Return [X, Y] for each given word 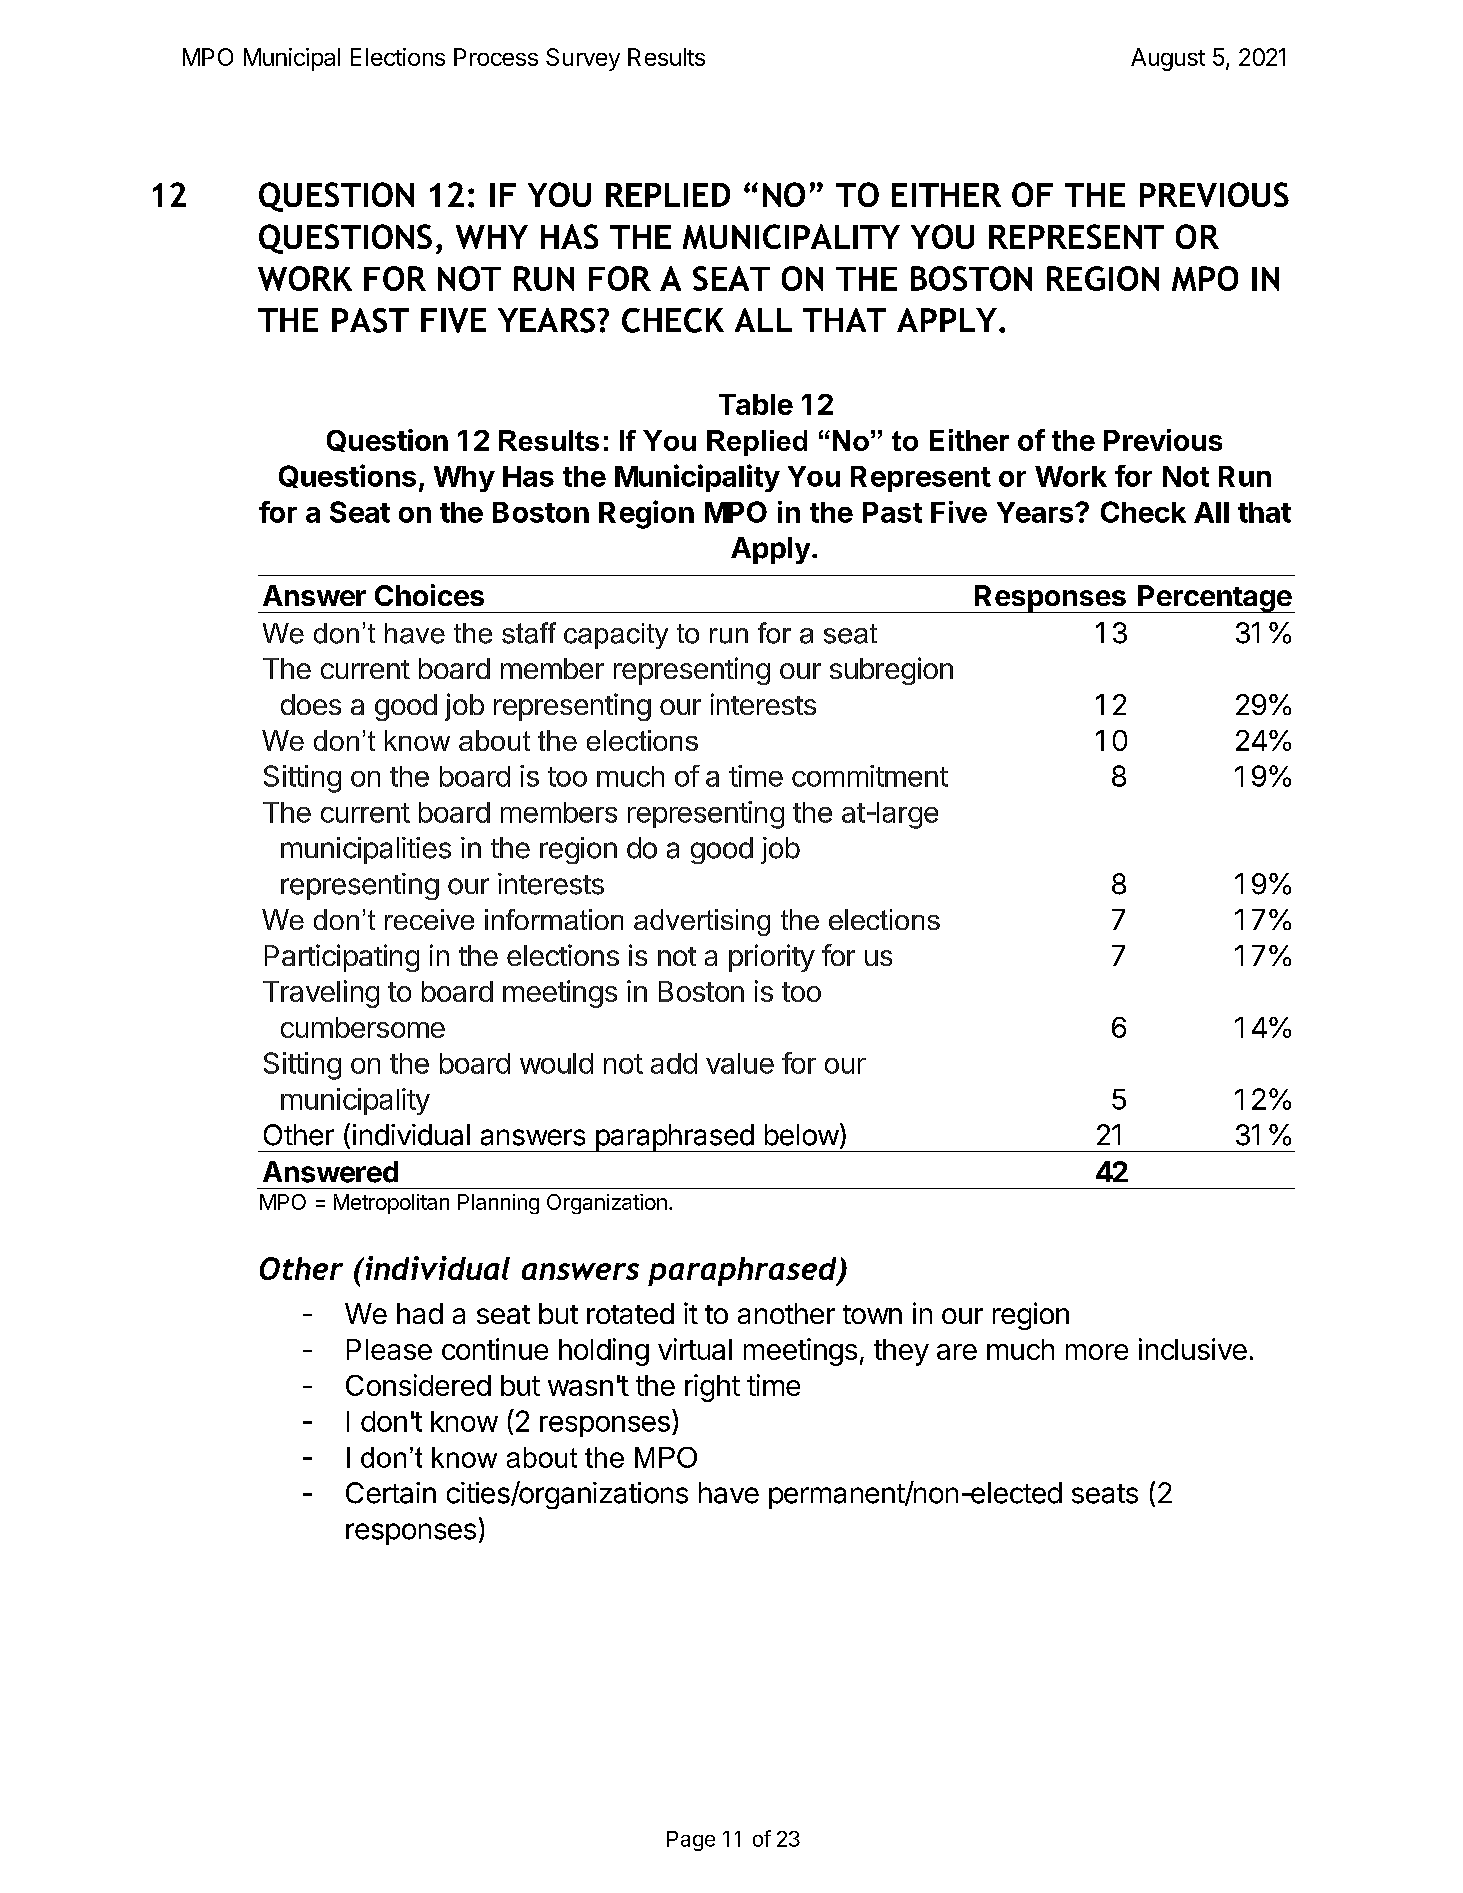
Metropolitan [391, 1204]
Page [691, 1841]
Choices [429, 595]
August [1168, 59]
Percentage [1214, 599]
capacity [616, 636]
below [802, 1135]
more [1097, 1352]
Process [496, 57]
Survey [583, 59]
